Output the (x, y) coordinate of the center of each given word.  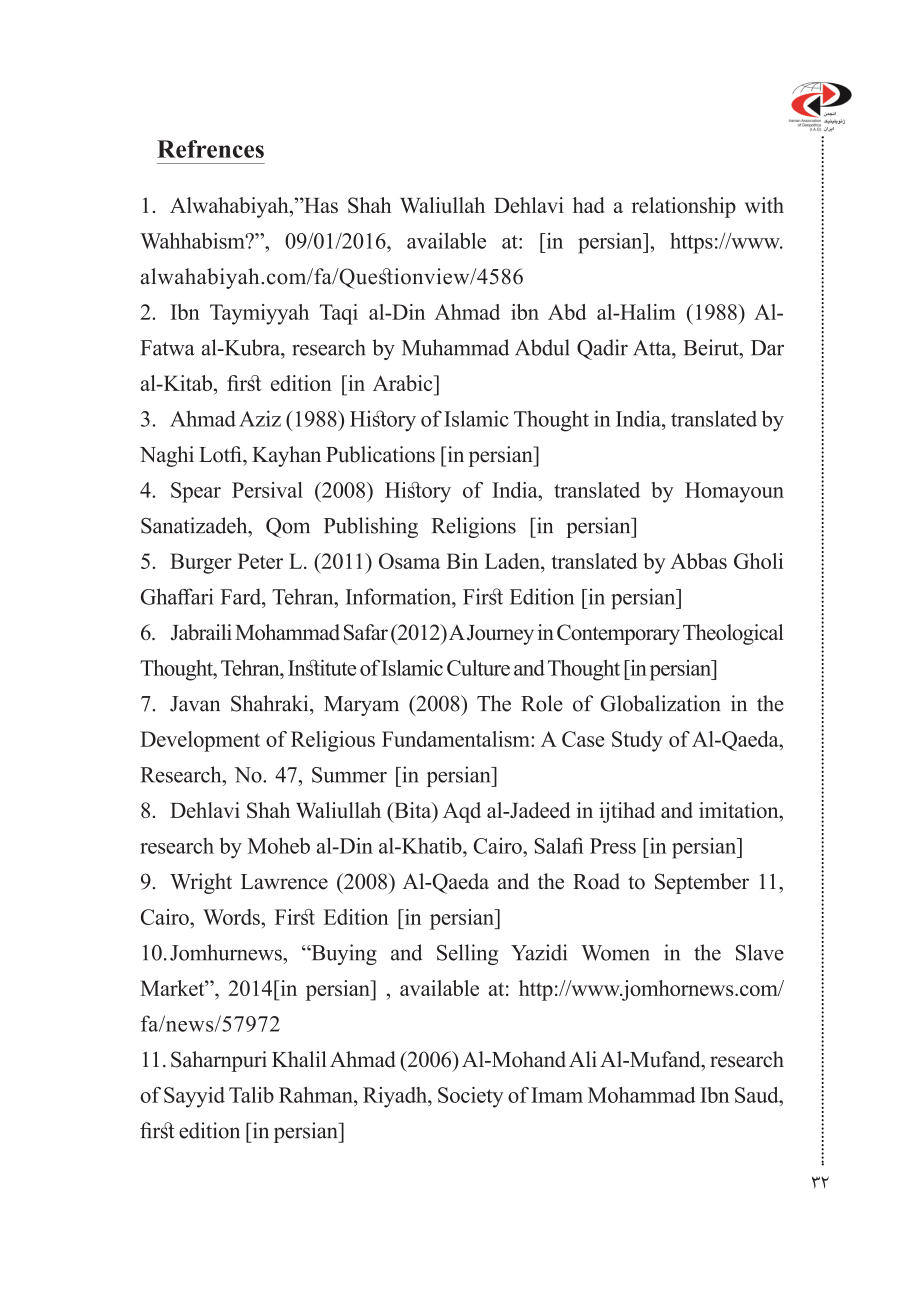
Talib (251, 1095)
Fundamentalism (457, 739)
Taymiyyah (259, 314)
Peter (260, 561)
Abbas (698, 561)
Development (200, 741)
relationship (684, 207)
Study (637, 741)
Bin (462, 561)
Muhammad (455, 347)
